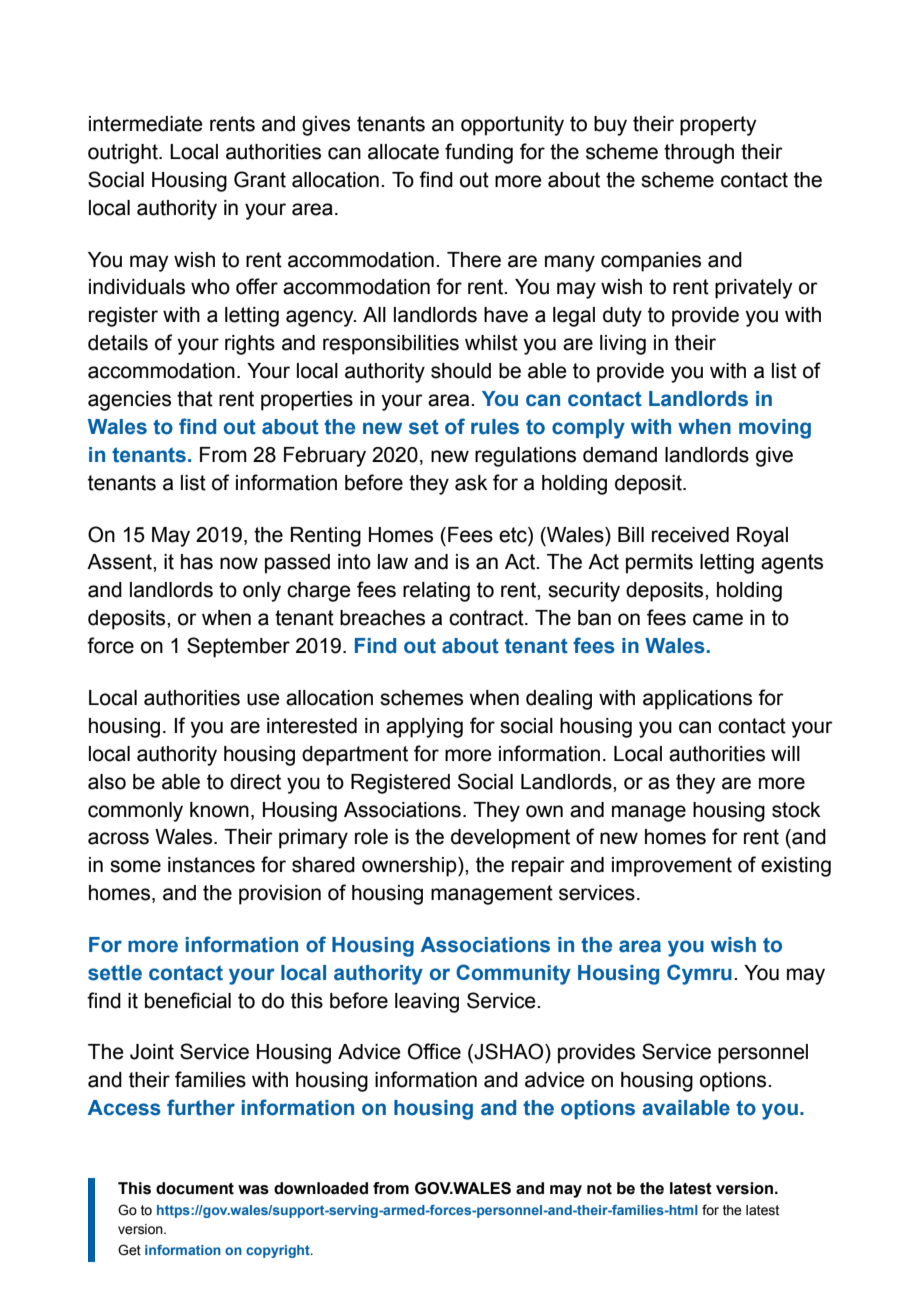 The image size is (924, 1308). What do you see at coordinates (699, 154) in the page?
I see `through` at bounding box center [699, 154].
